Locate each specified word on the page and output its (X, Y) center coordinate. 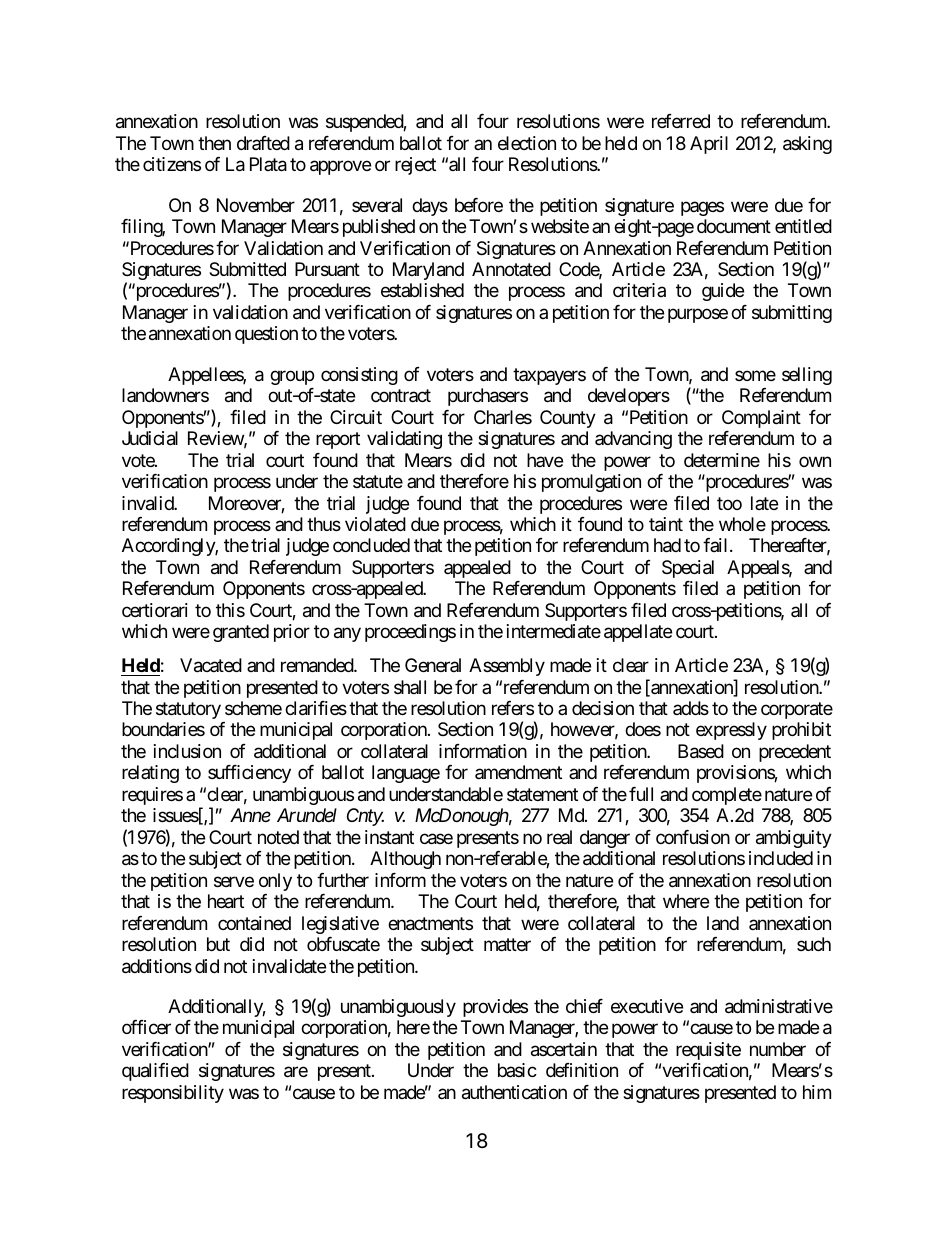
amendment (518, 772)
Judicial (150, 438)
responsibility (173, 1094)
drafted (263, 143)
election (527, 143)
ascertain (564, 1049)
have (545, 460)
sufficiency (249, 774)
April (709, 145)
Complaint (761, 419)
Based (701, 751)
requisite (708, 1051)
